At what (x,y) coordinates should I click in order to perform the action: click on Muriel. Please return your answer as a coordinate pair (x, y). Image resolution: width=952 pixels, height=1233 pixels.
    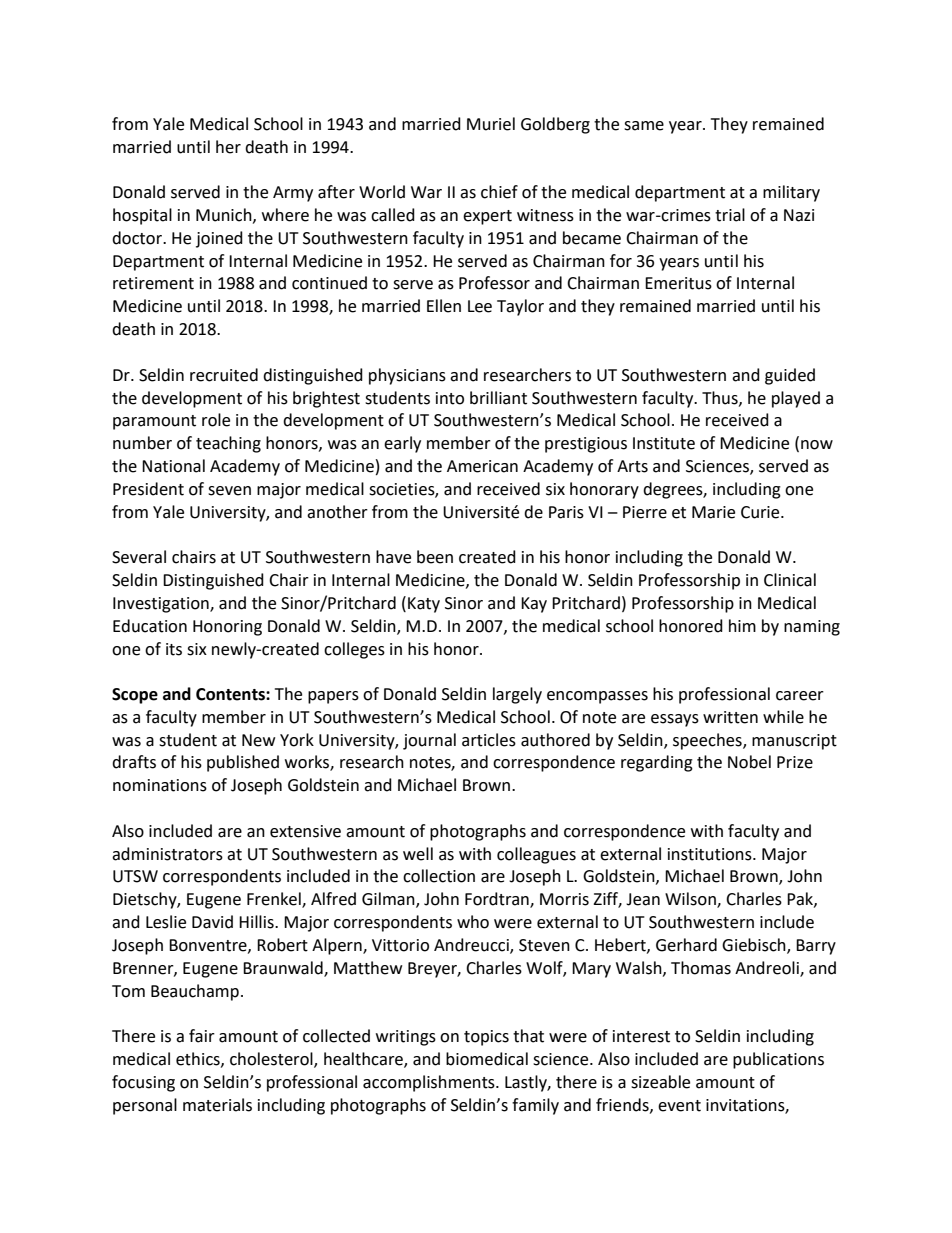
    Looking at the image, I should click on (491, 124).
